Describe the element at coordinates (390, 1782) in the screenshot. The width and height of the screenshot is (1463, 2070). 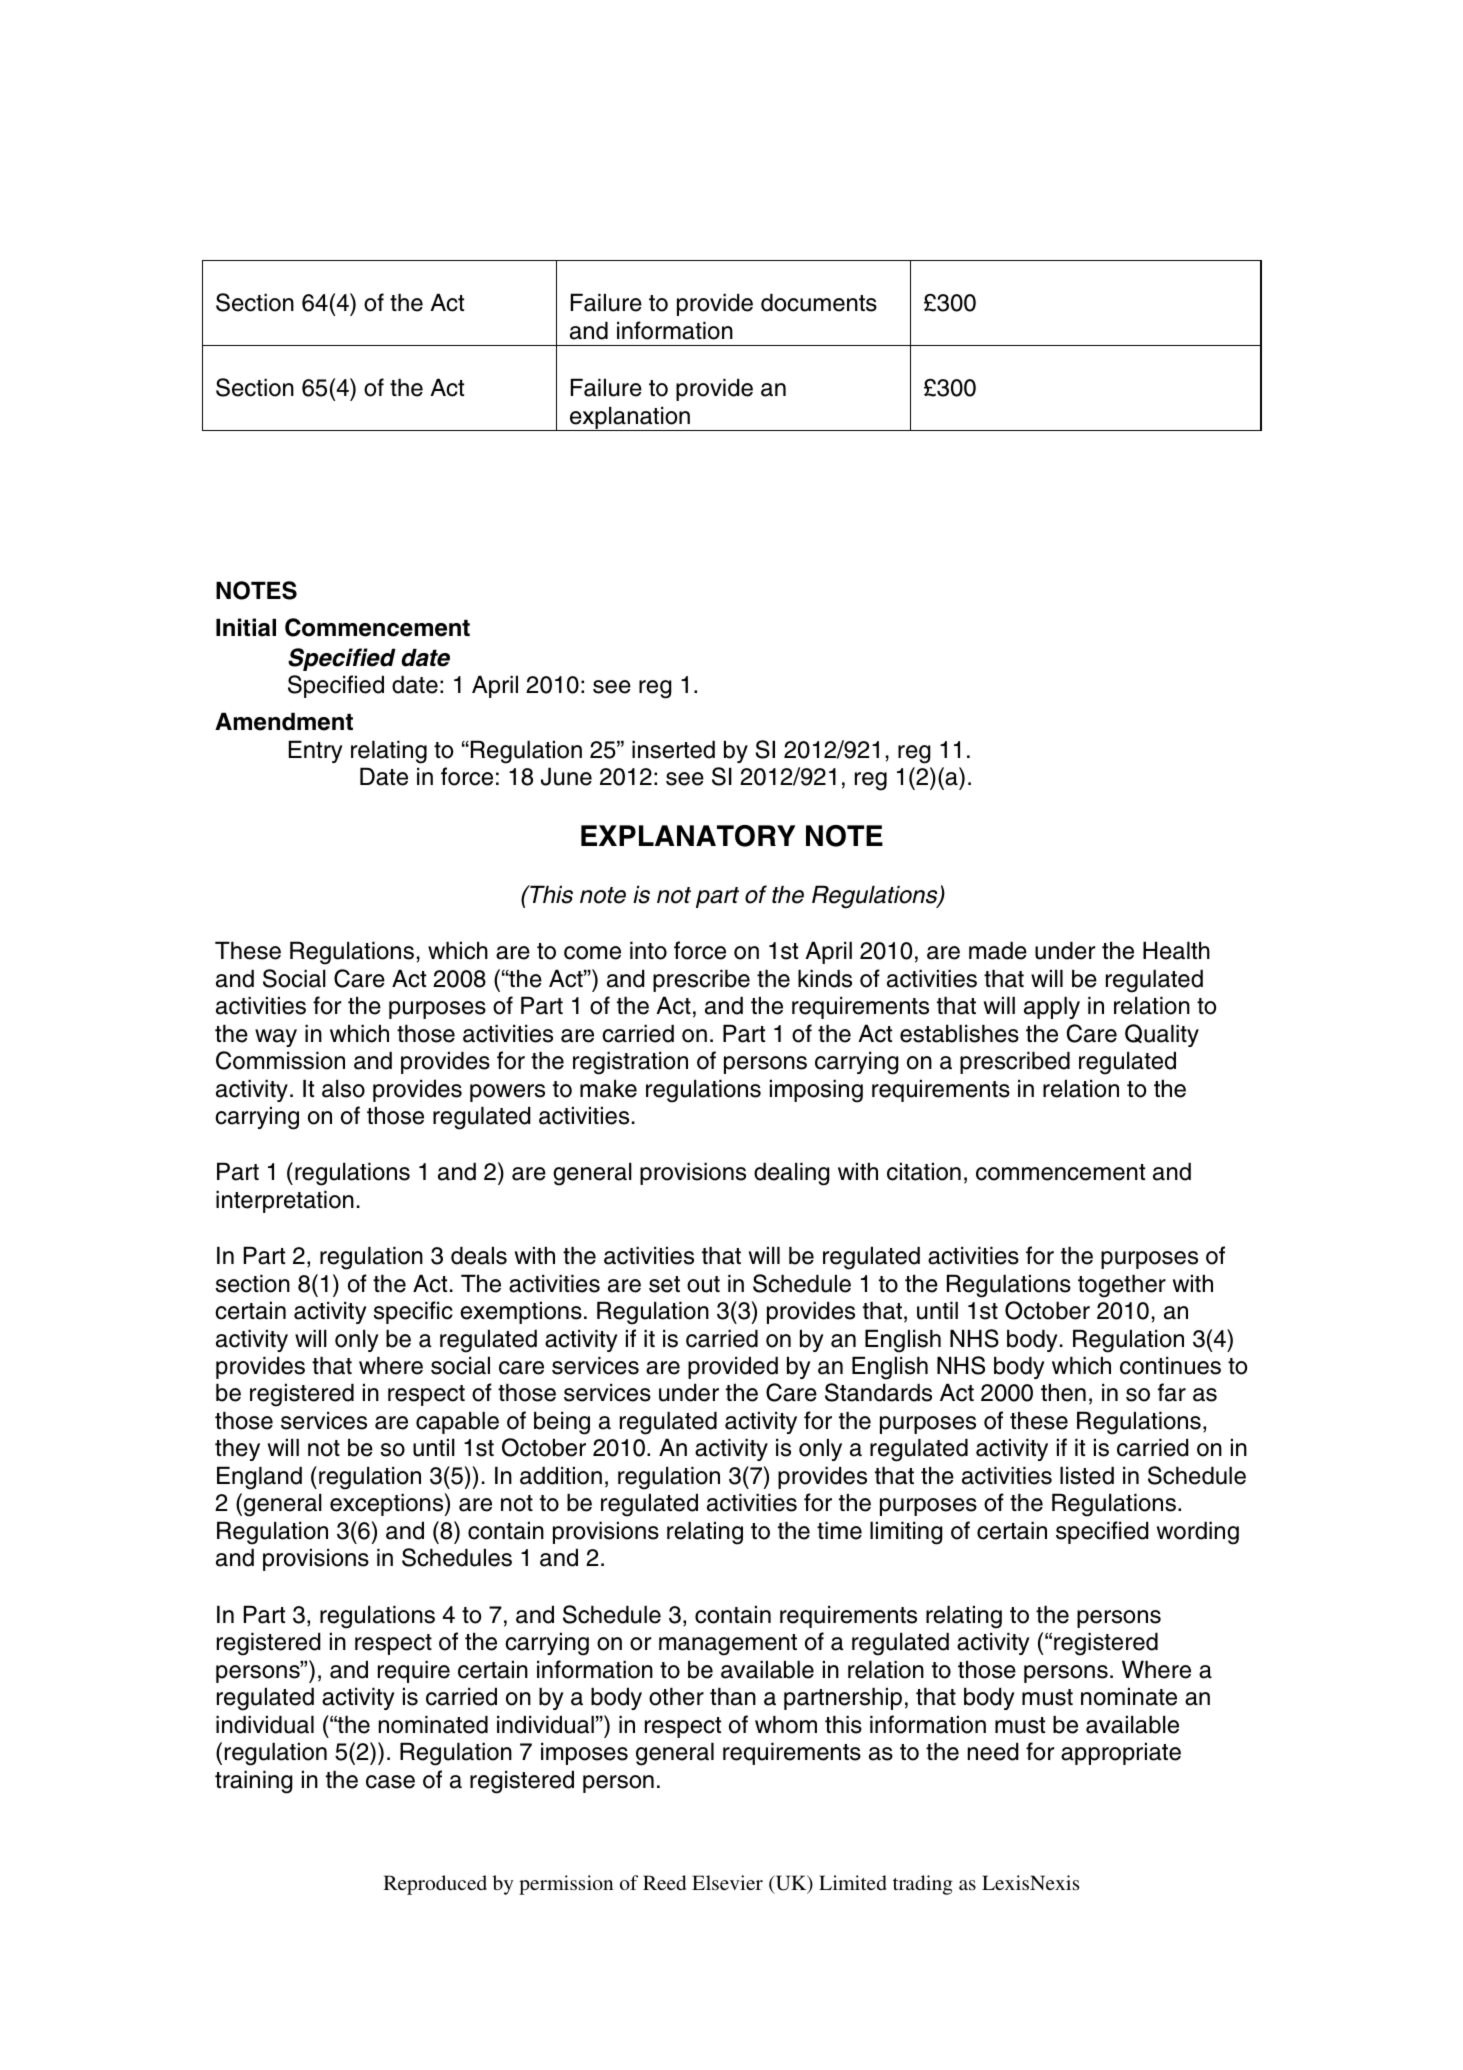
I see `case` at that location.
